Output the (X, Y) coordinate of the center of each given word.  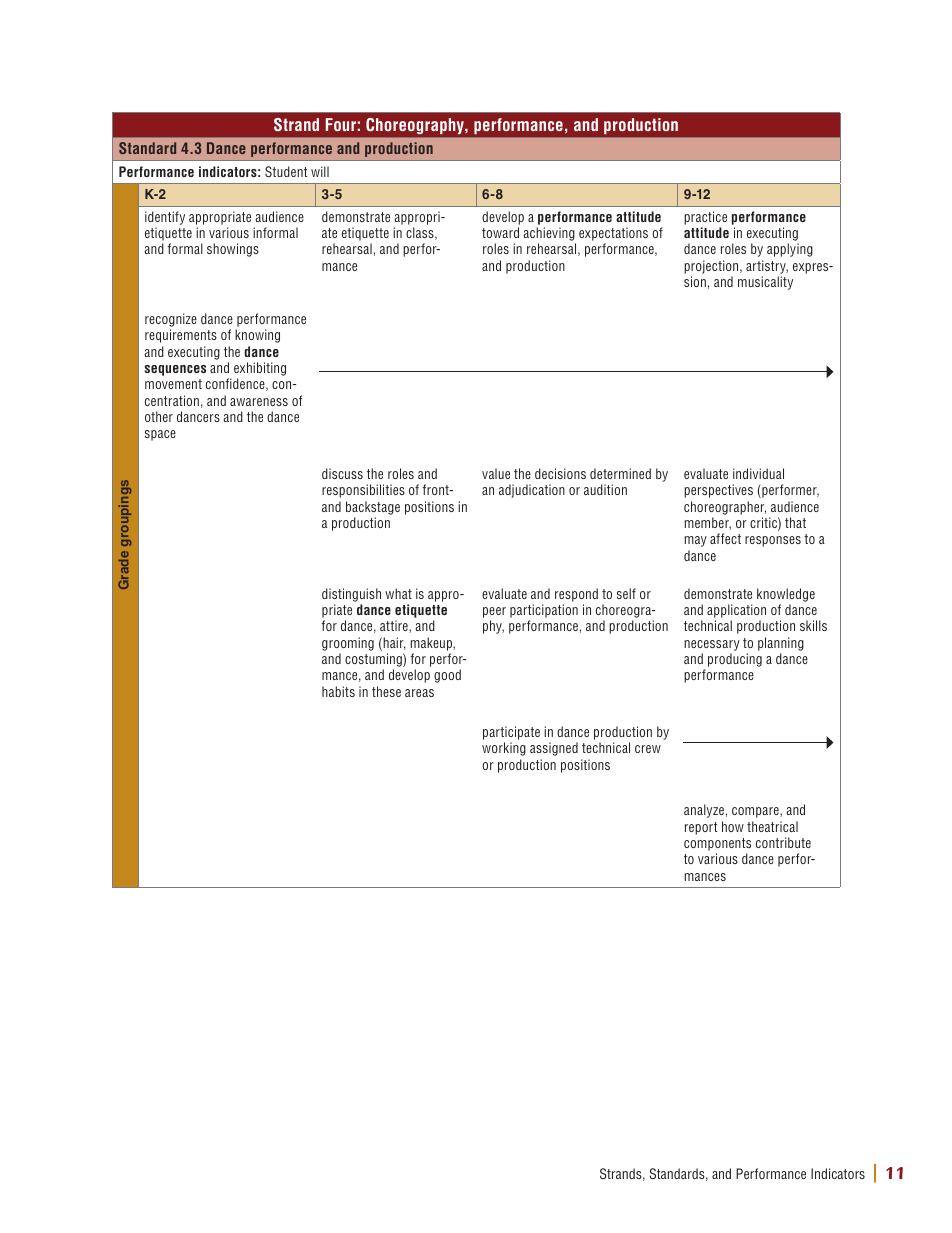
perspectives (718, 491)
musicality (765, 283)
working (504, 749)
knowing (257, 336)
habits (338, 691)
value (496, 473)
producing (735, 660)
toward (500, 232)
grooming (348, 644)
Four (341, 124)
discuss (342, 473)
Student (286, 171)
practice (705, 218)
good (447, 676)
